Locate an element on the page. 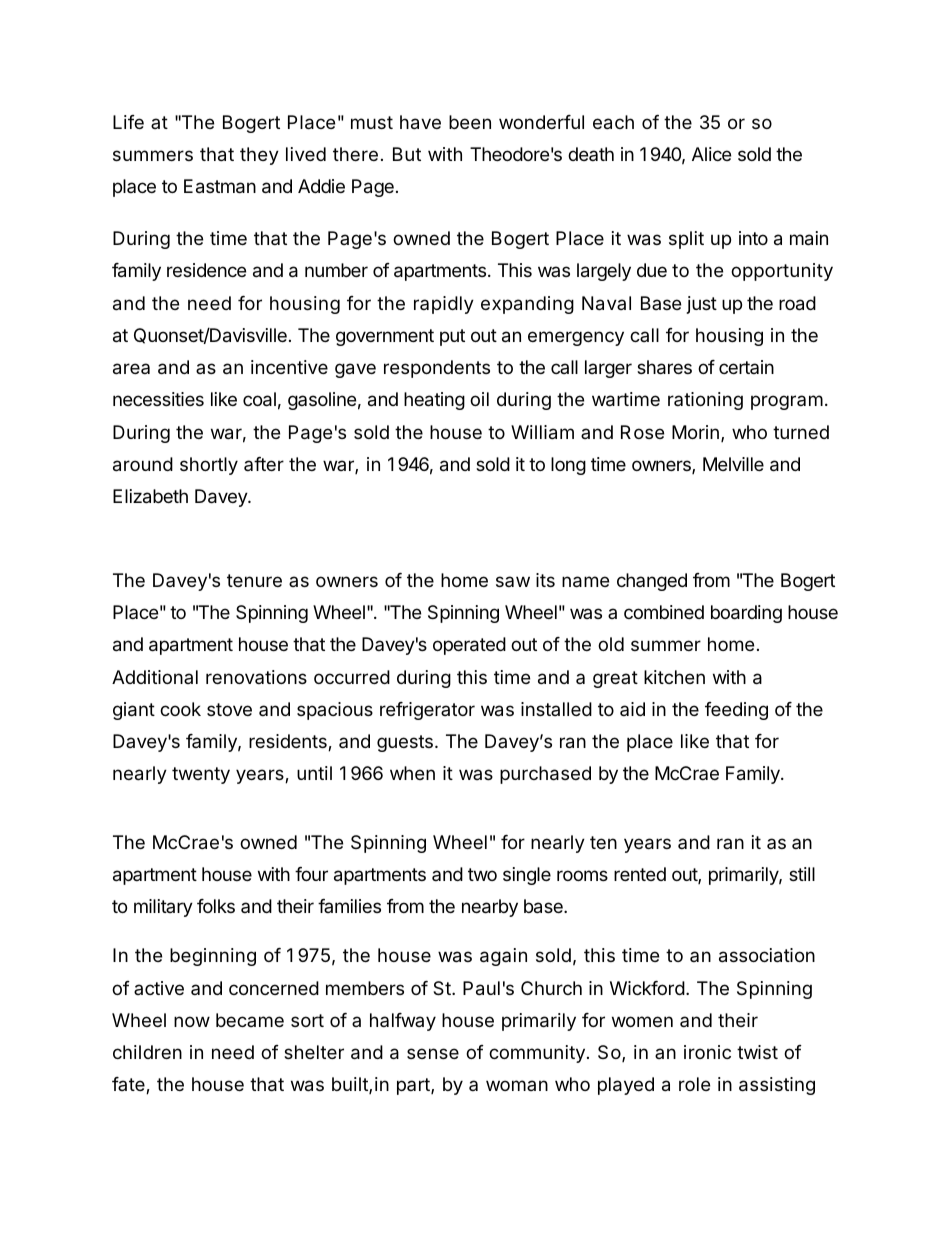 The image size is (952, 1233). tenure is located at coordinates (254, 580).
